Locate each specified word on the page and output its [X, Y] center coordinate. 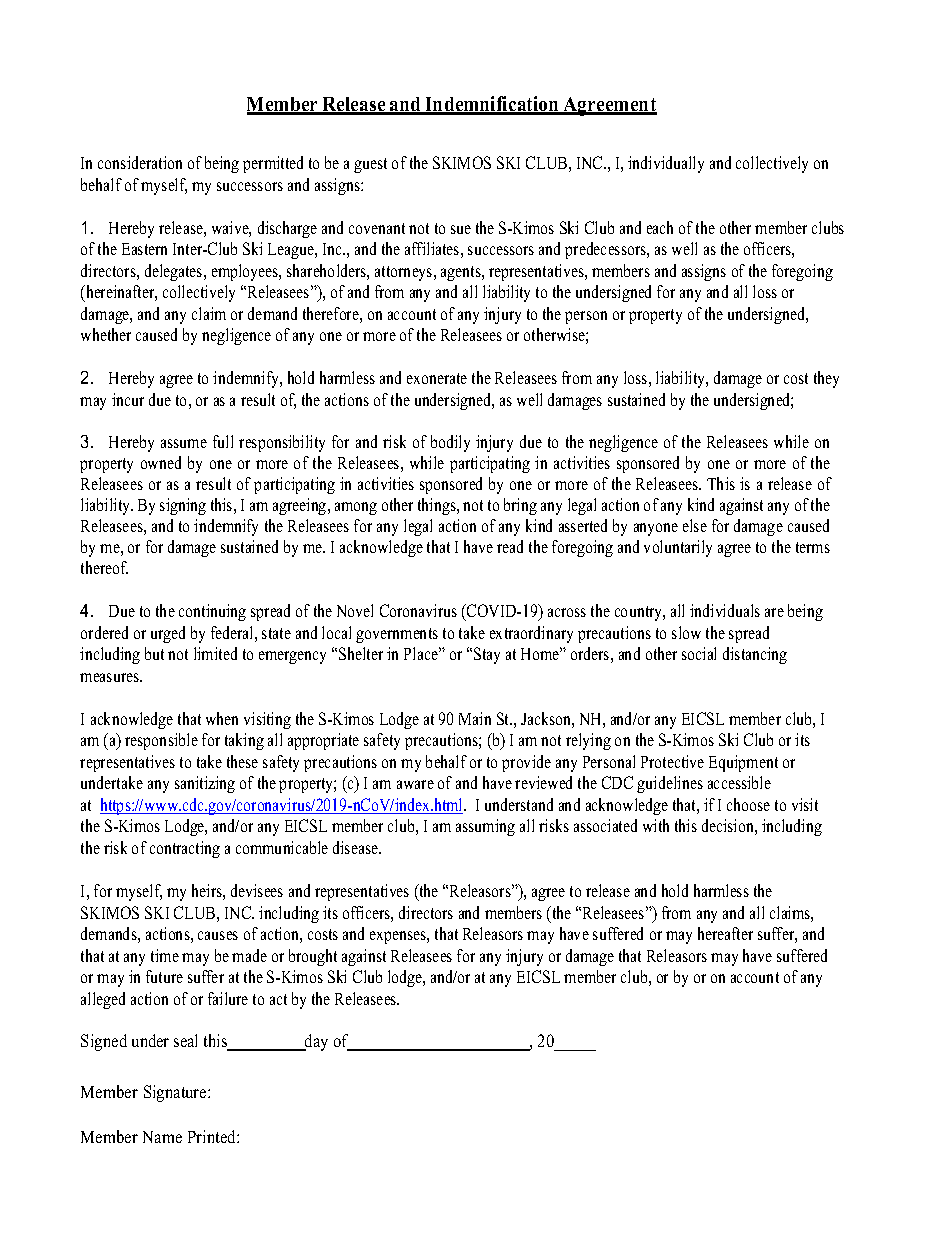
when [222, 718]
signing [183, 506]
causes [218, 935]
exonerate [437, 378]
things [438, 506]
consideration [140, 162]
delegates [175, 272]
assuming [485, 827]
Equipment [743, 763]
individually [666, 164]
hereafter [725, 933]
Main [475, 718]
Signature [176, 1093]
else [695, 525]
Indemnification [492, 105]
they [826, 379]
